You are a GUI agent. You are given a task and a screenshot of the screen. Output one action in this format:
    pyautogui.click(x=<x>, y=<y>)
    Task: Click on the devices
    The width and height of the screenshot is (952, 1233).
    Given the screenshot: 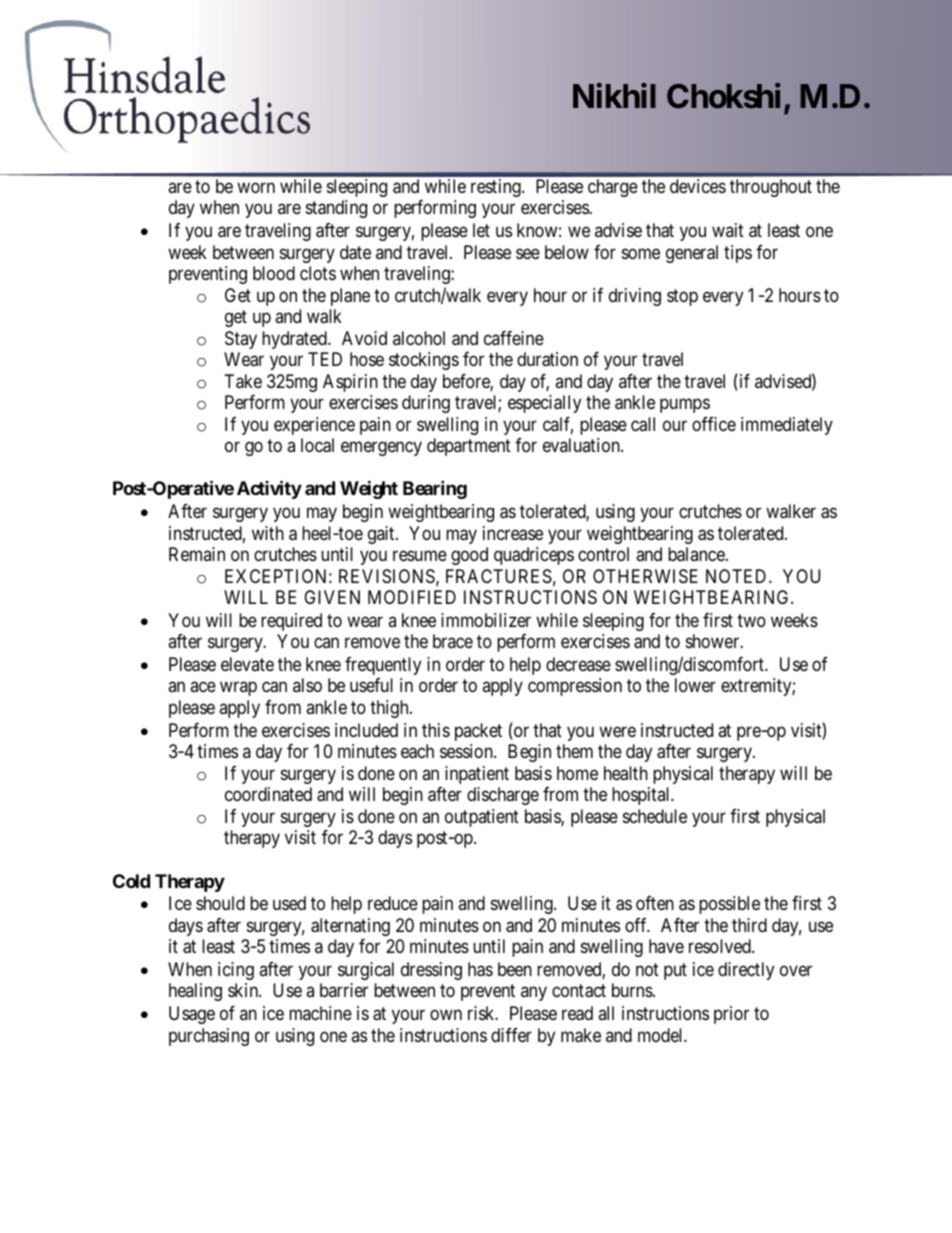 What is the action you would take?
    pyautogui.click(x=698, y=186)
